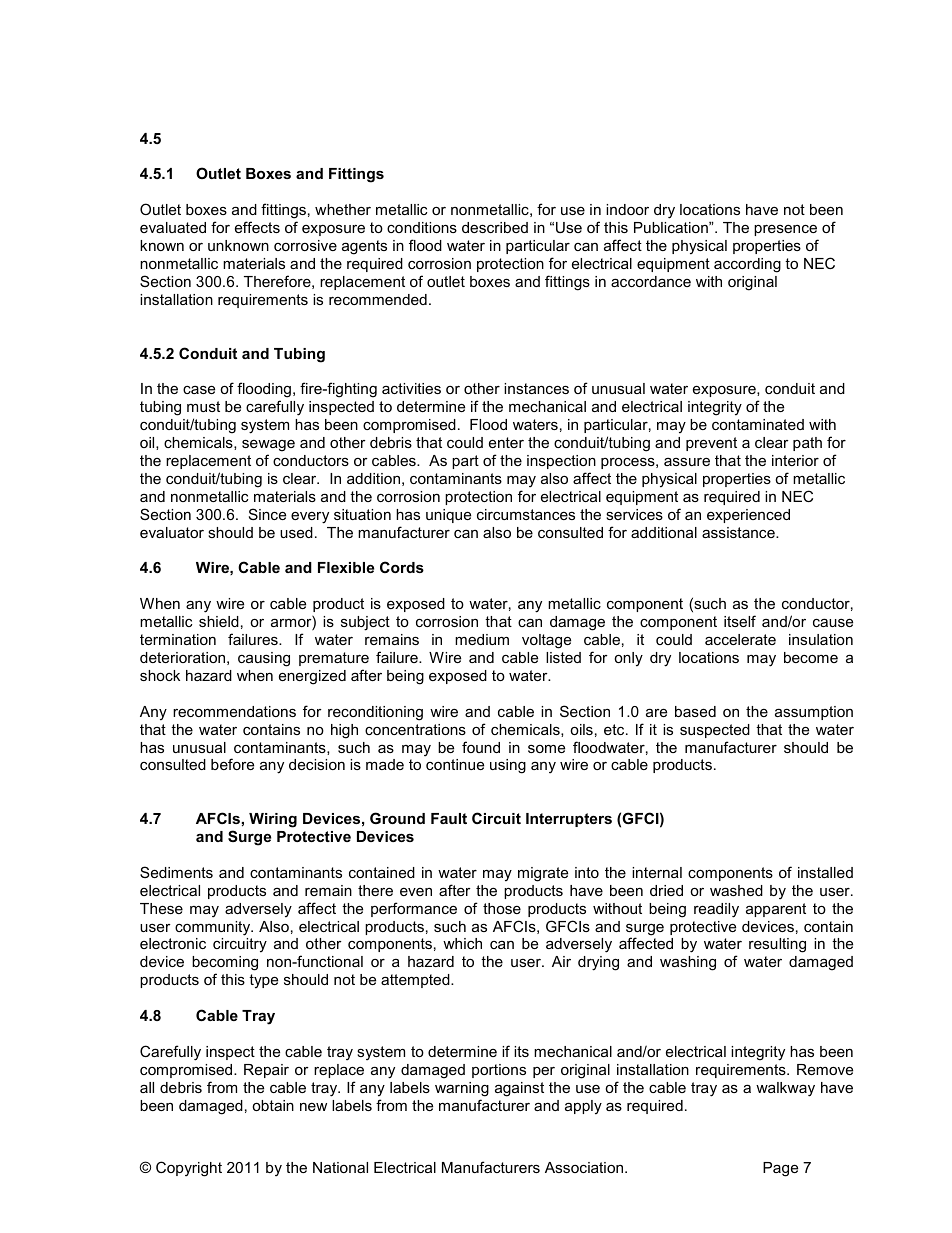  I want to click on those, so click(502, 908).
